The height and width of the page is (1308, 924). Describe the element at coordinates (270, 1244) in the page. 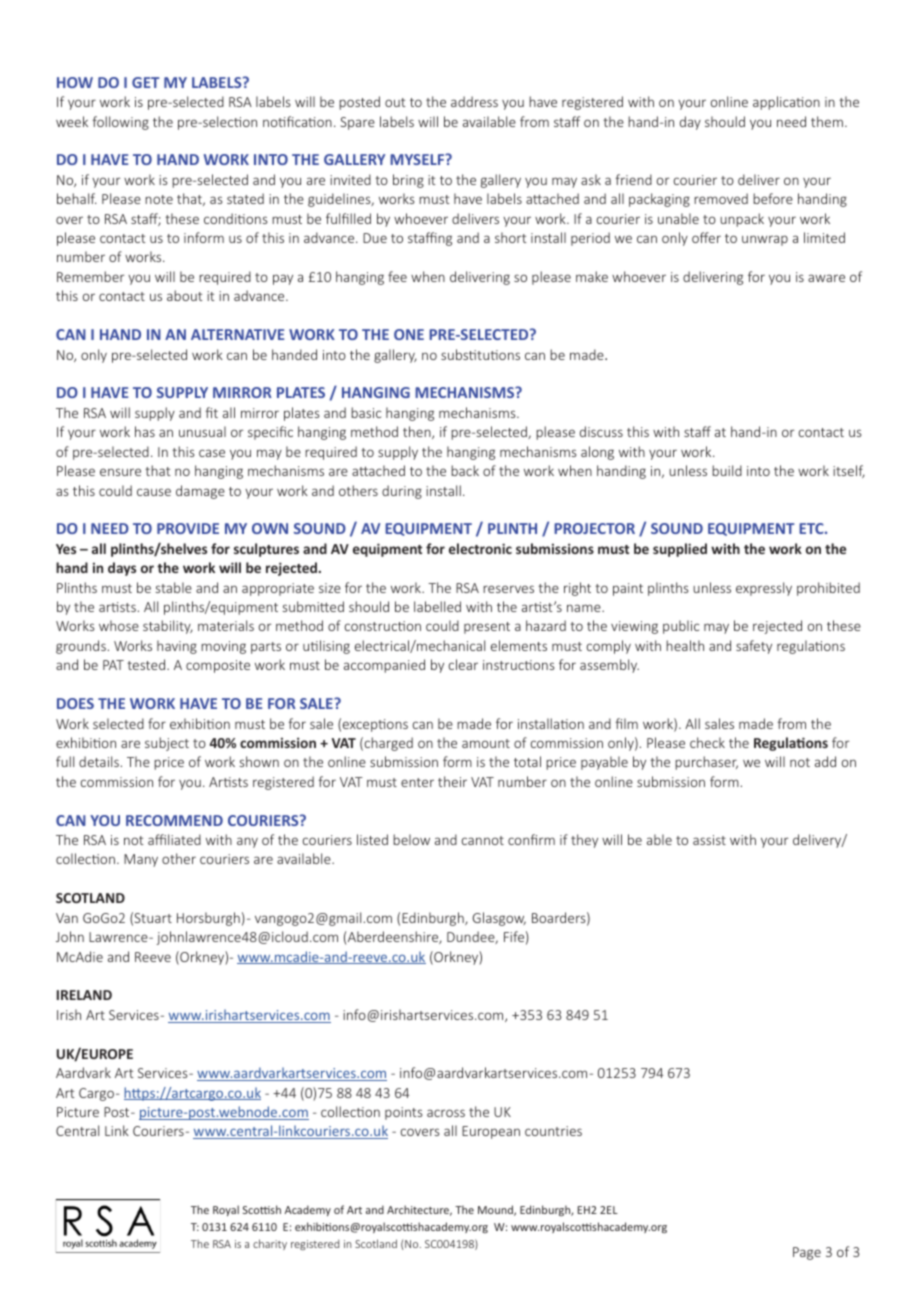

I see `charity` at that location.
